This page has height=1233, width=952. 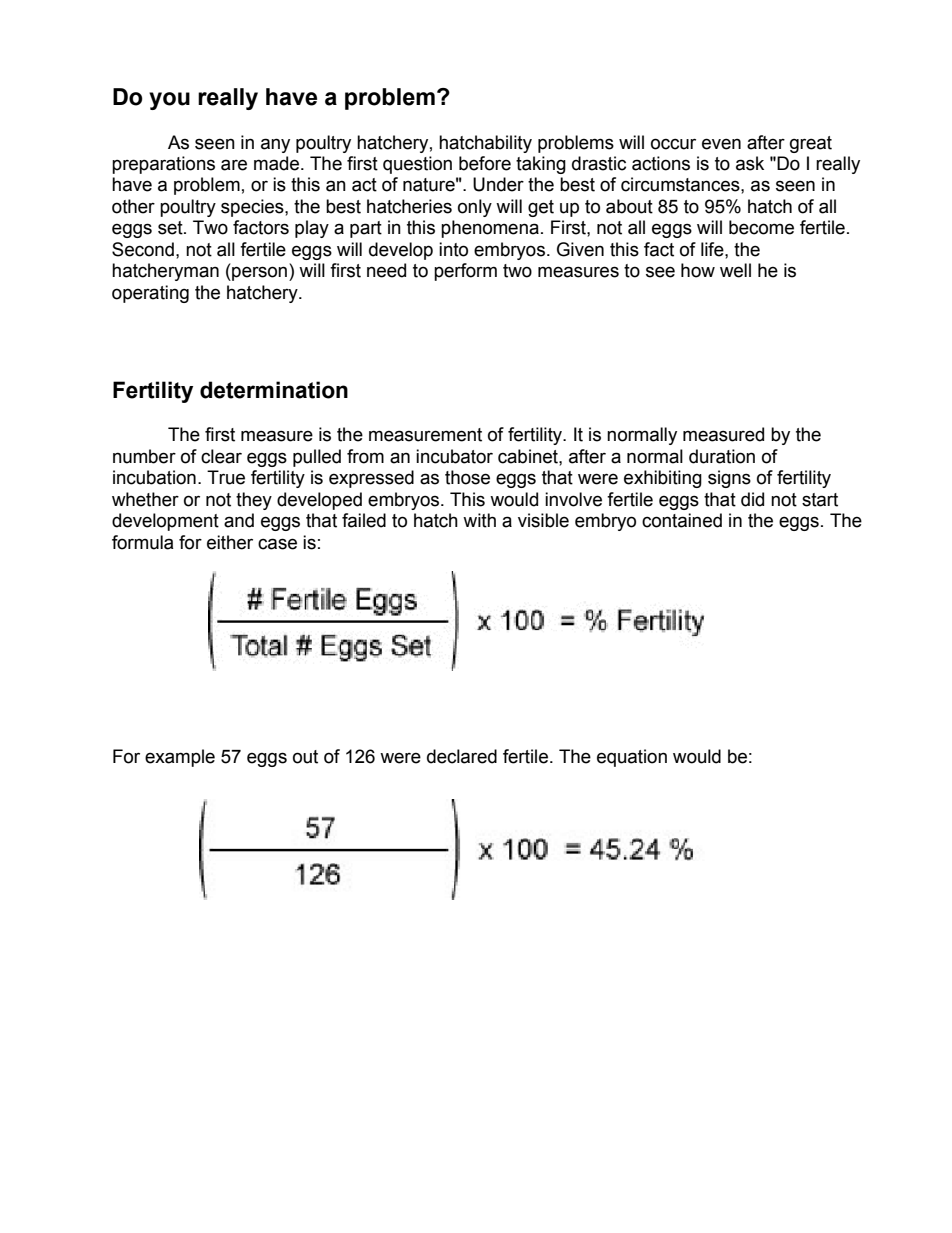 What do you see at coordinates (221, 456) in the page?
I see `clear` at bounding box center [221, 456].
